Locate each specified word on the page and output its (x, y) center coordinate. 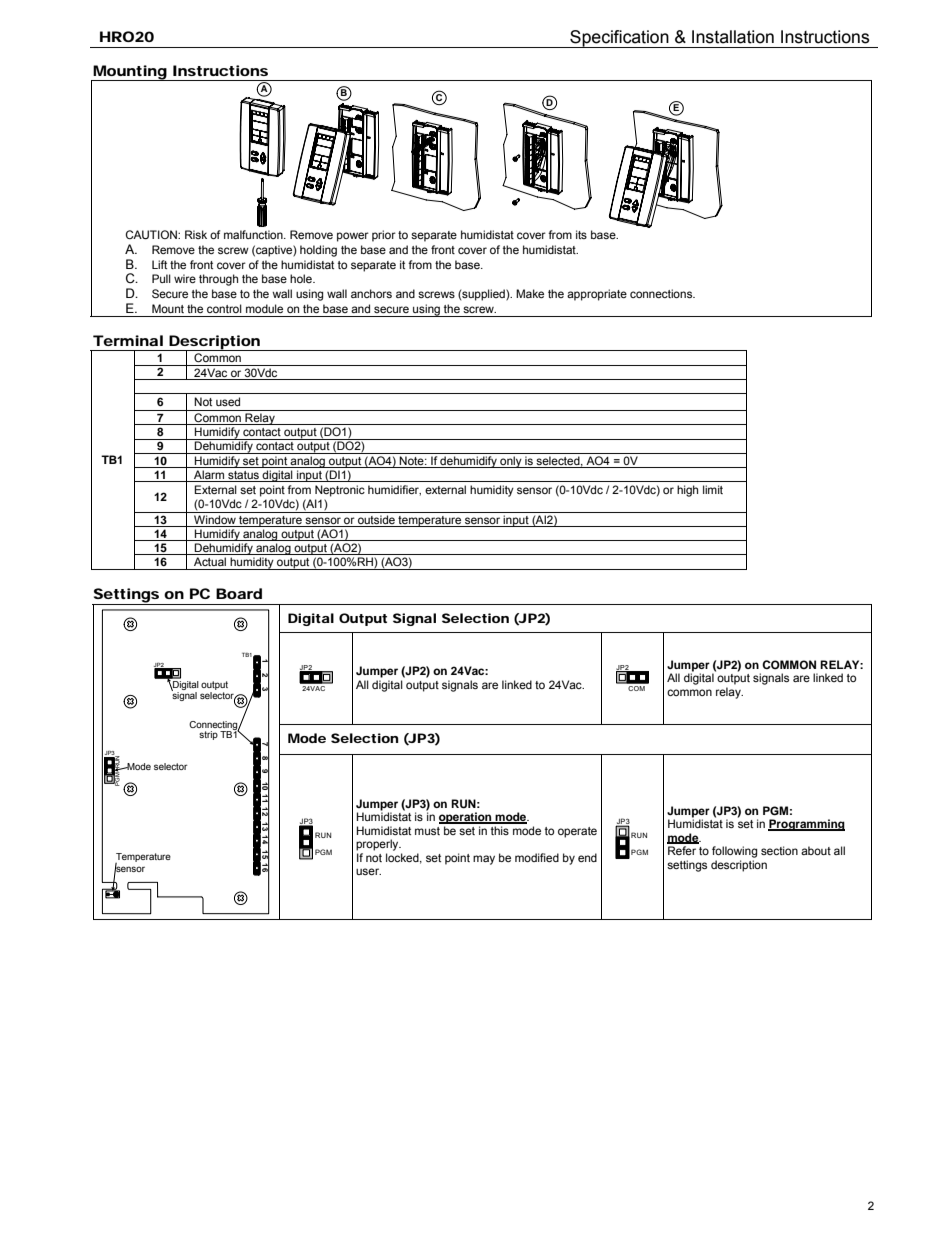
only (511, 462)
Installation (733, 37)
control (224, 308)
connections (662, 293)
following (734, 852)
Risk (196, 234)
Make (530, 293)
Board (239, 593)
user (368, 871)
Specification (619, 39)
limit (713, 489)
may (484, 860)
